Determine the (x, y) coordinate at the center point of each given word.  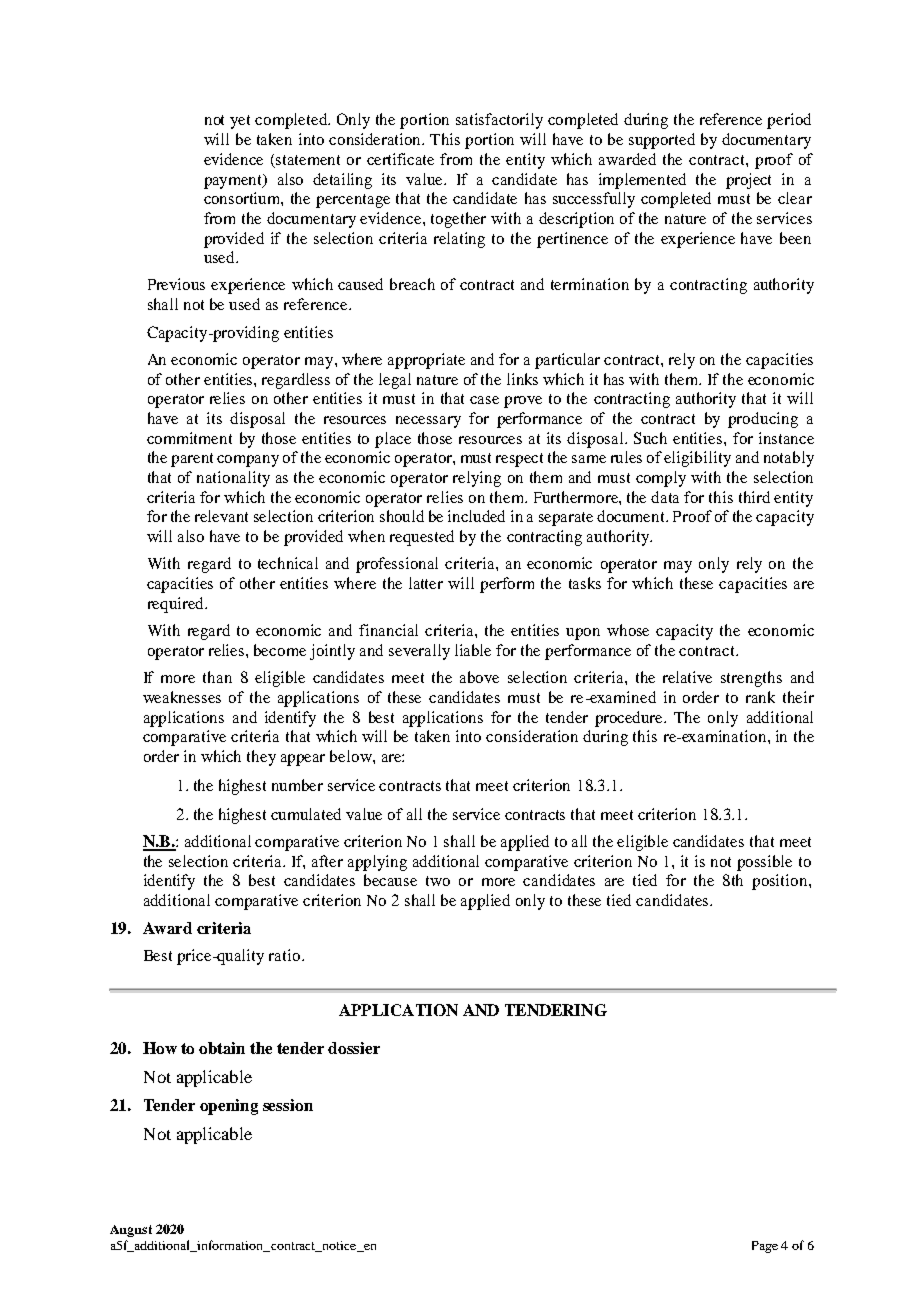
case (484, 400)
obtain (222, 1048)
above (479, 677)
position (781, 882)
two (438, 881)
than (217, 677)
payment (234, 181)
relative (687, 677)
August (131, 1231)
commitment (189, 438)
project (748, 181)
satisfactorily (499, 121)
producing (763, 420)
